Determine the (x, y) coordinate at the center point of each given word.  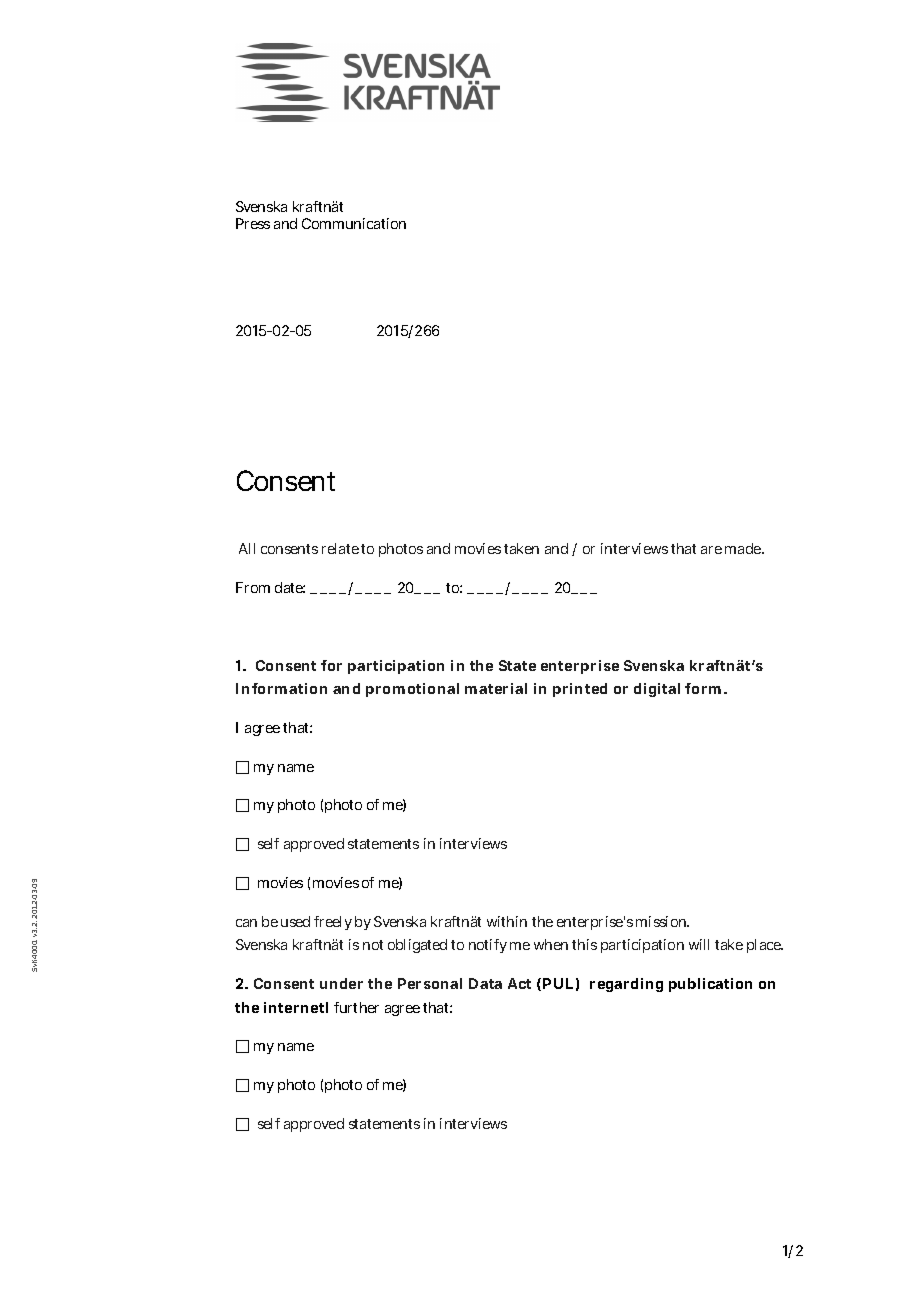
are (711, 550)
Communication (354, 223)
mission (662, 921)
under (341, 983)
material (496, 688)
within (507, 921)
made (744, 548)
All (247, 548)
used (295, 921)
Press (253, 223)
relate (340, 548)
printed (580, 690)
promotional (412, 690)
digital (657, 690)
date (290, 587)
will (699, 944)
